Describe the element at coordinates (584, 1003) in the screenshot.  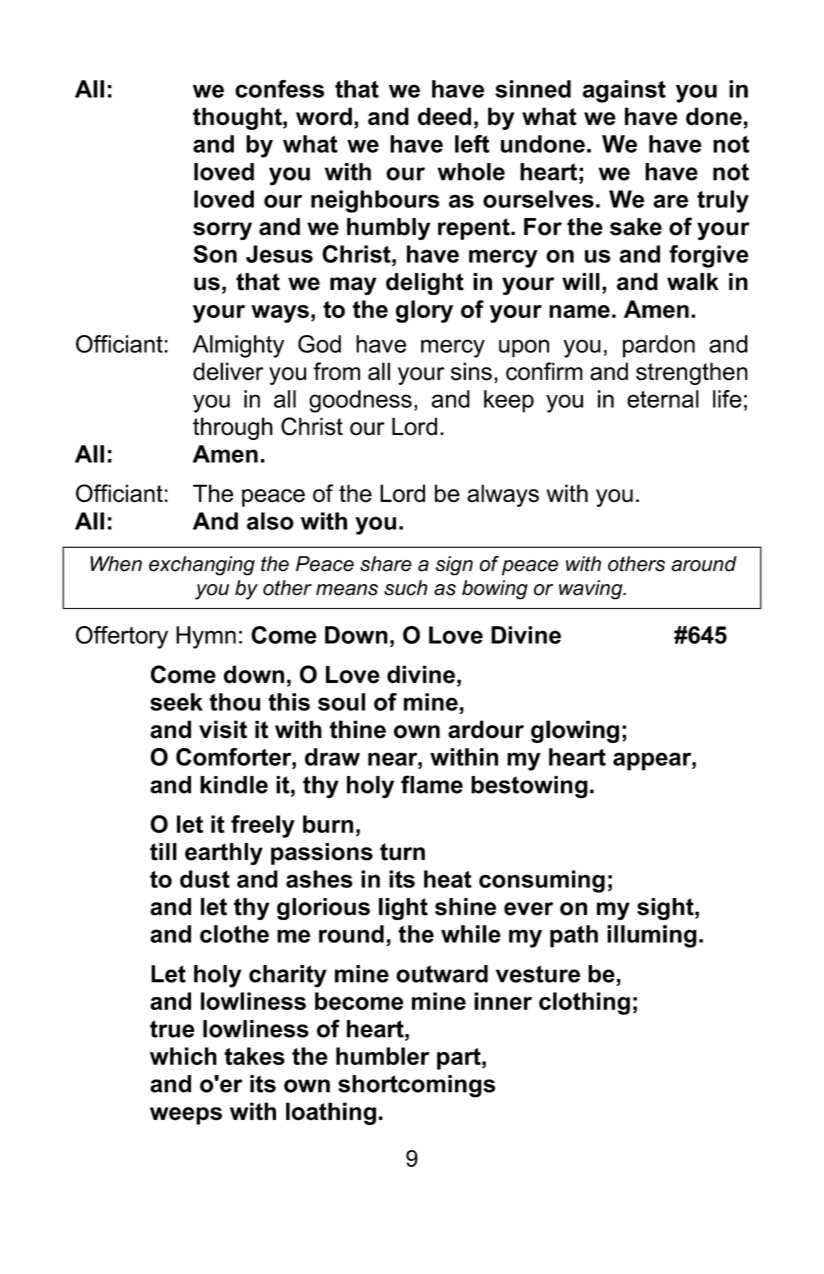
I see `clothing` at that location.
